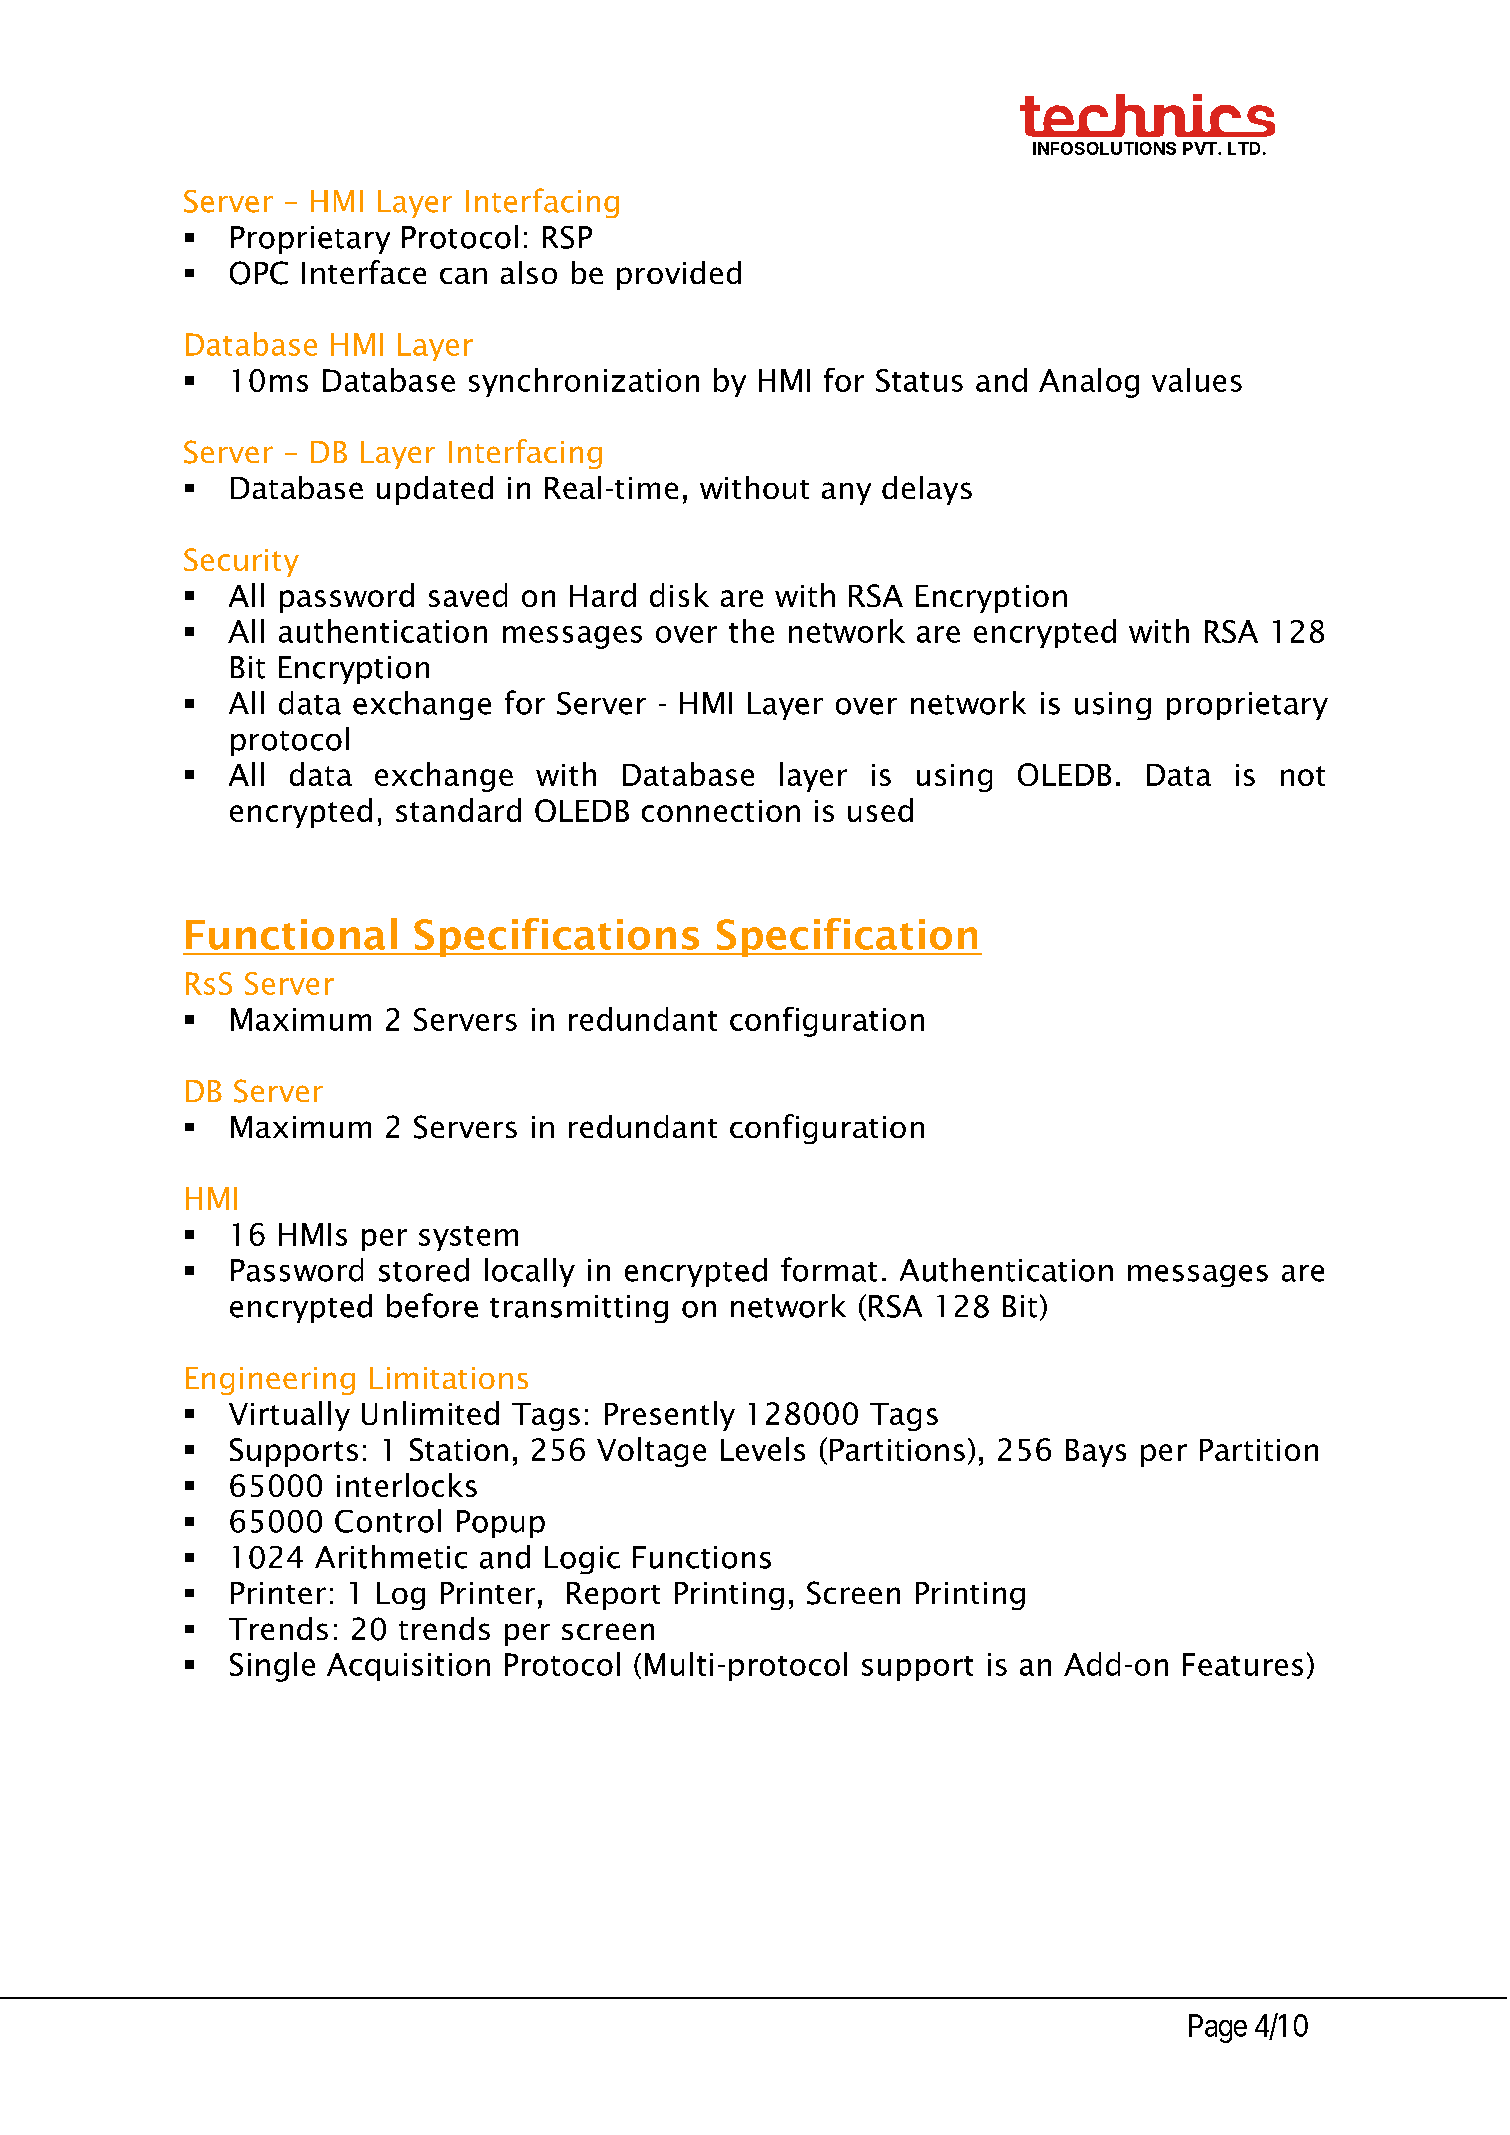  I want to click on Features, so click(1243, 1664).
